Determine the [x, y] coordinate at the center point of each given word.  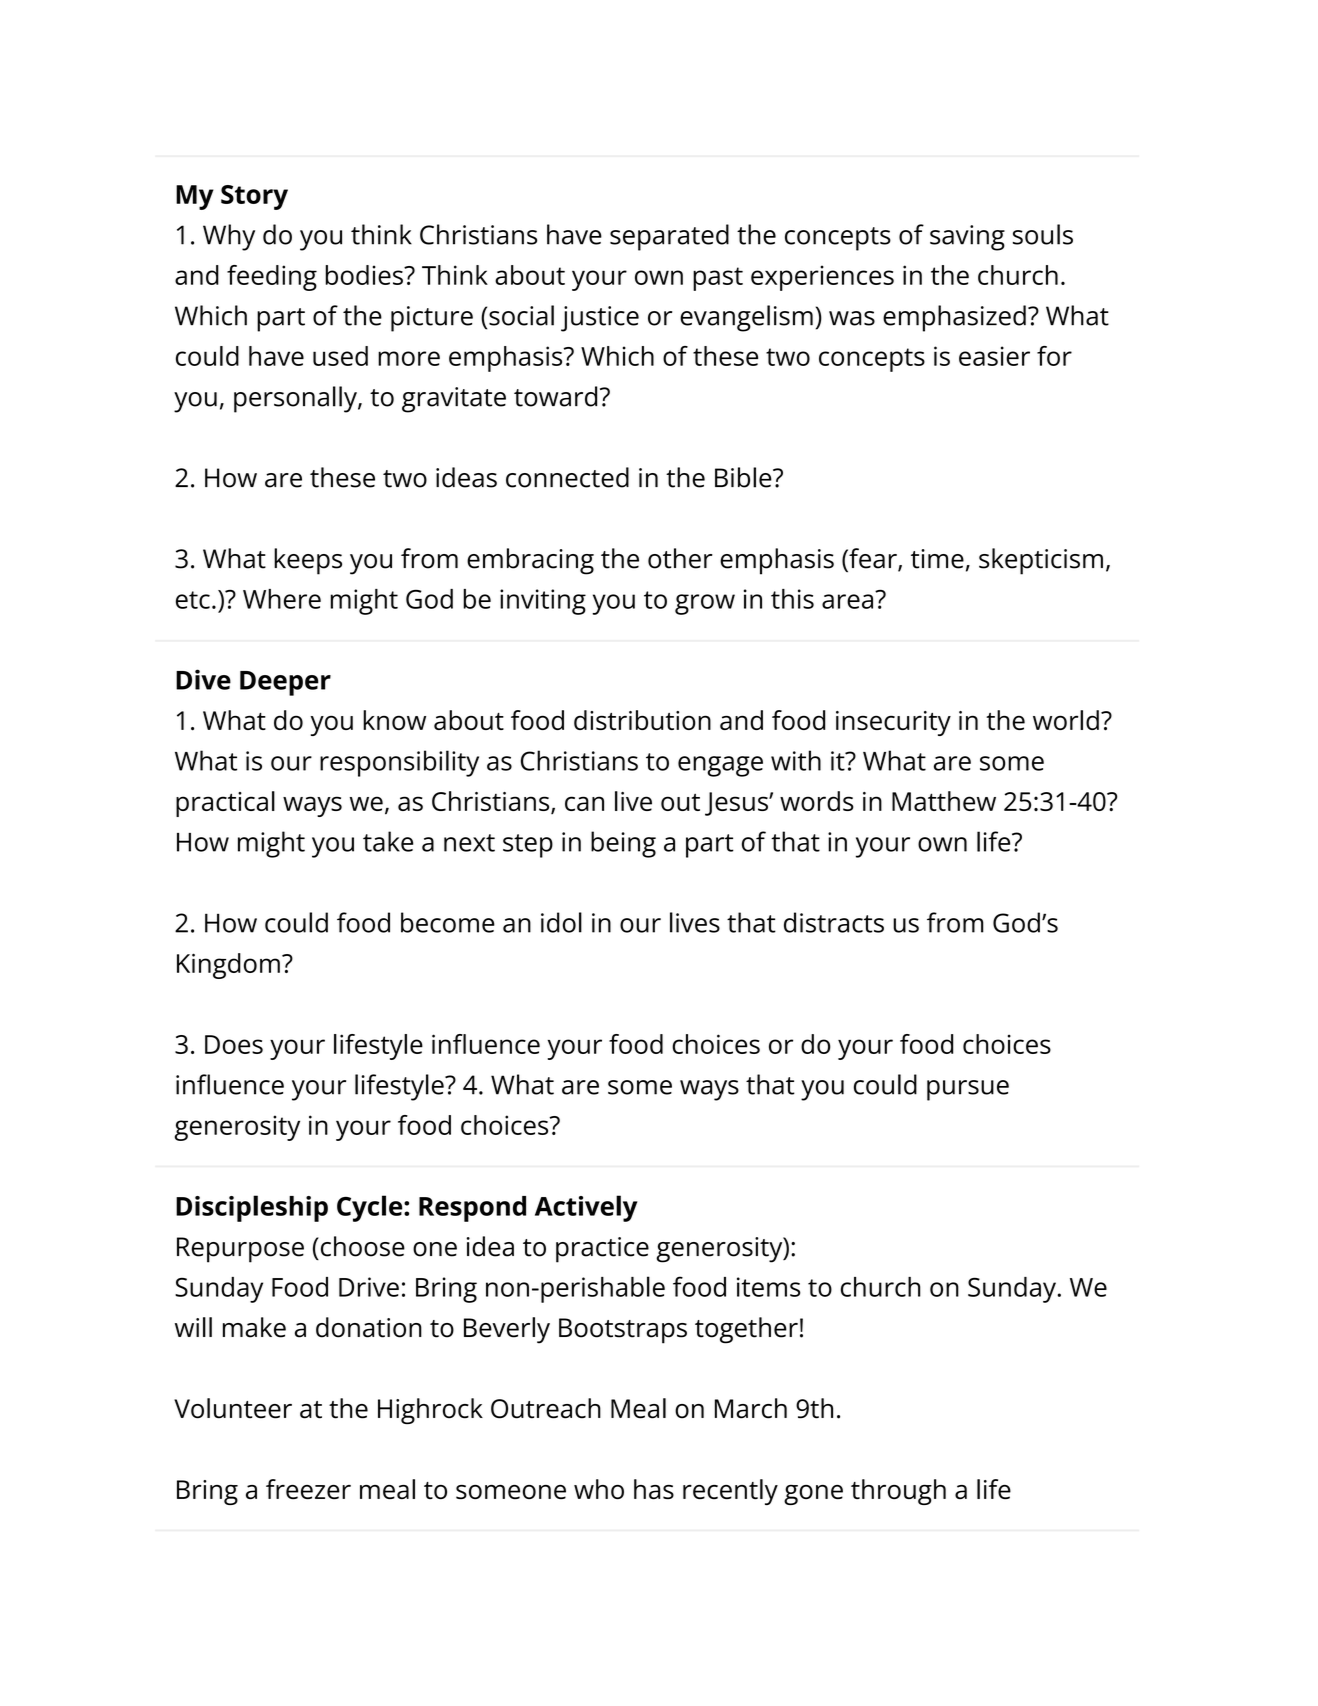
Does [234, 1044]
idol [561, 922]
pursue [968, 1090]
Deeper [285, 683]
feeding [272, 278]
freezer [308, 1489]
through [898, 1492]
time [937, 559]
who [599, 1489]
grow [705, 604]
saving [967, 238]
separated [669, 237]
